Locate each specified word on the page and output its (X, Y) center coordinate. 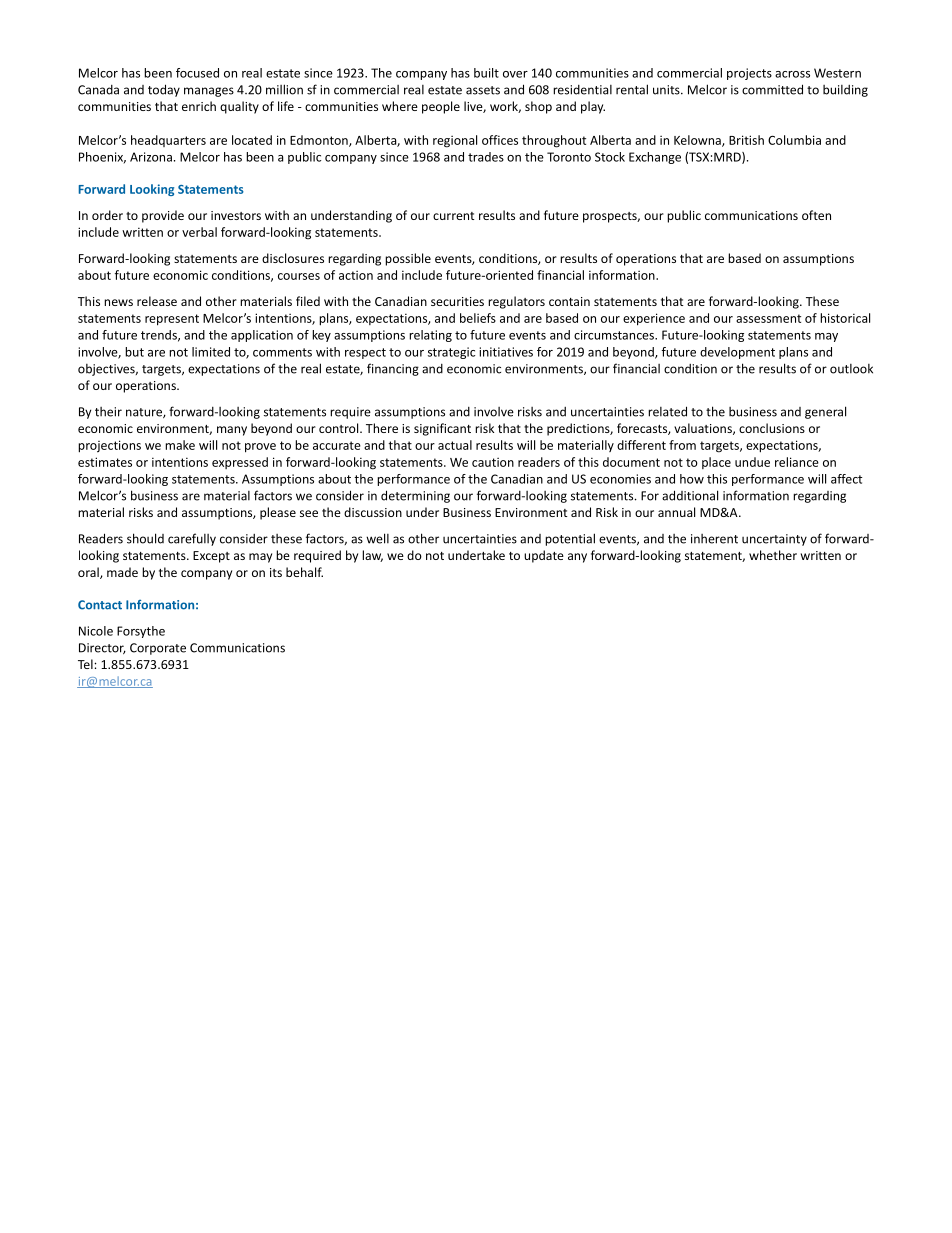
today (164, 90)
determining (415, 496)
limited (211, 352)
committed (772, 89)
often (816, 215)
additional (690, 495)
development (737, 353)
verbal (199, 232)
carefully (192, 539)
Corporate (158, 649)
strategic (451, 353)
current (454, 216)
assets (483, 90)
